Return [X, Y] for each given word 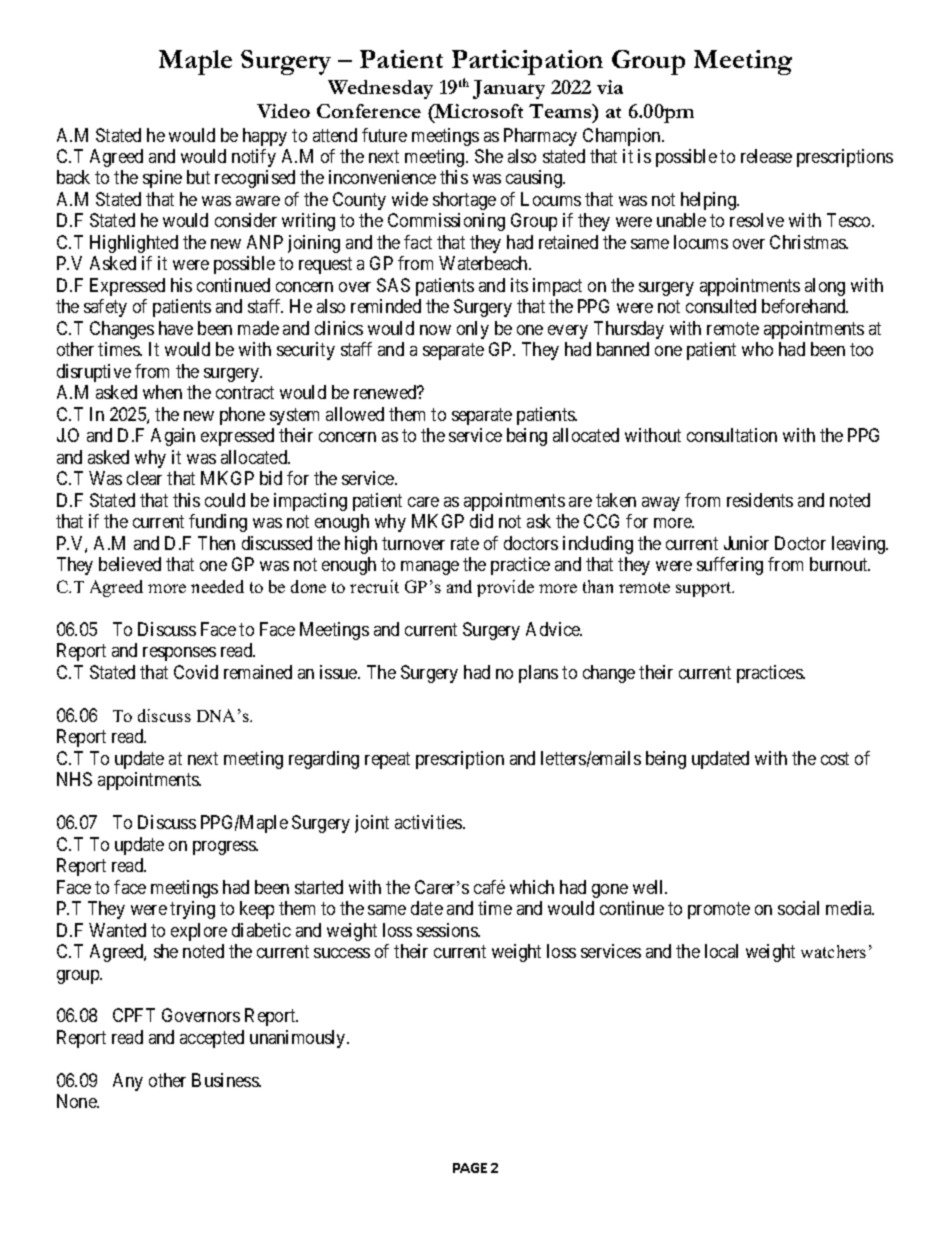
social [798, 908]
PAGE [470, 1168]
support [705, 589]
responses [179, 654]
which [532, 887]
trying [192, 910]
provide [505, 588]
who [757, 349]
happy [265, 137]
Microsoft [478, 111]
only [473, 330]
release [766, 156]
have [176, 328]
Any [128, 1082]
